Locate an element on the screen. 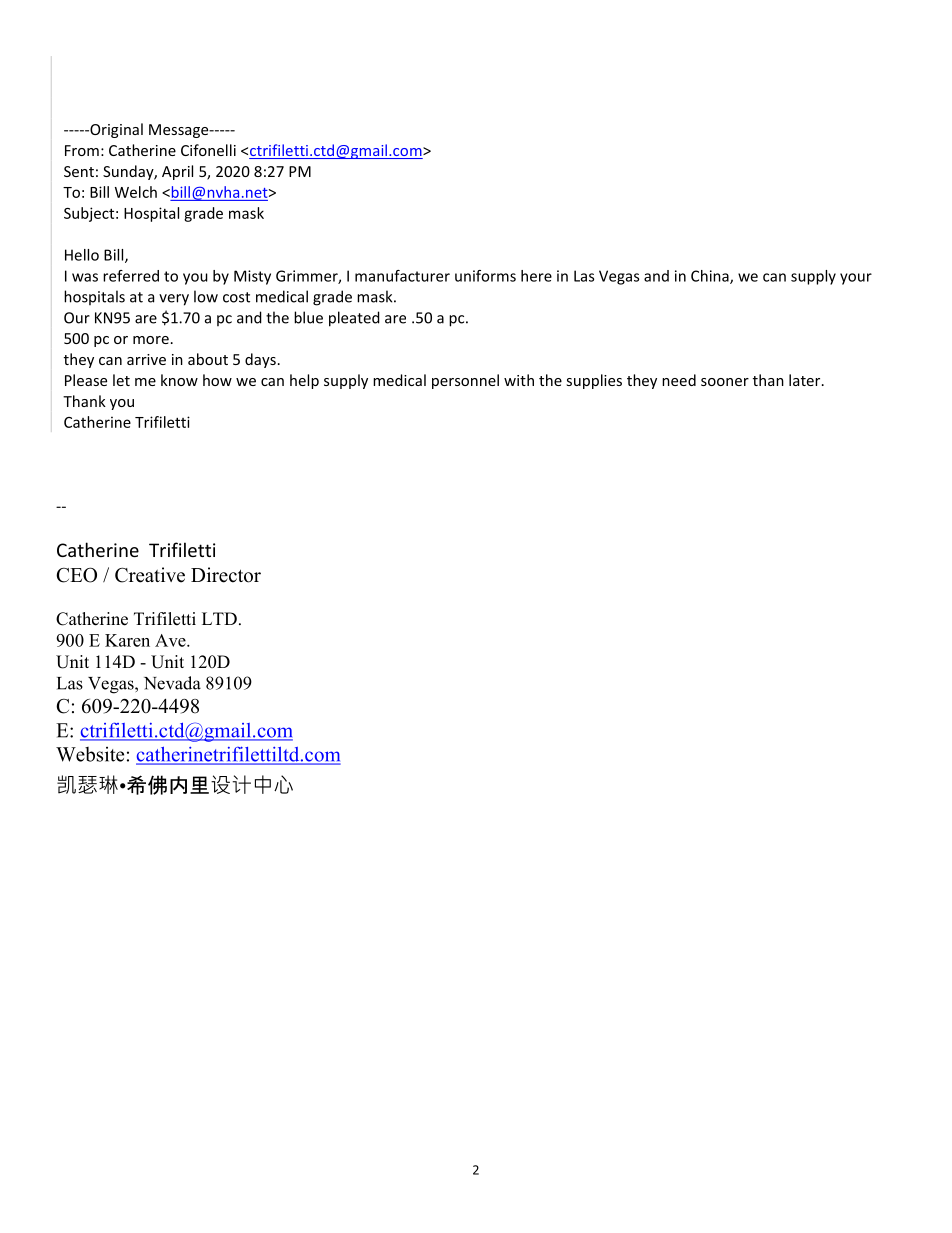 The image size is (952, 1233). April is located at coordinates (177, 172).
